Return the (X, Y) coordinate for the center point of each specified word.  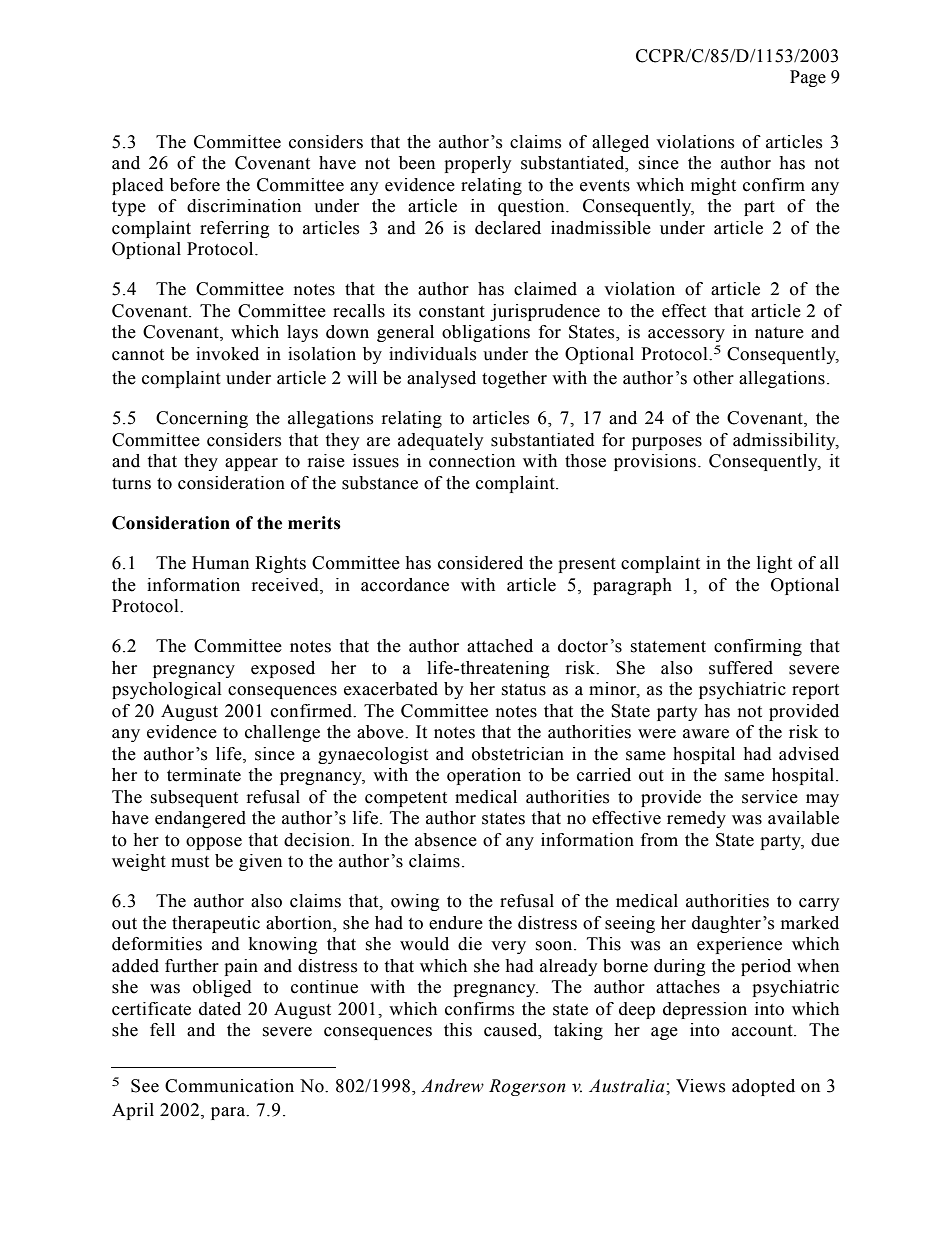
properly (478, 164)
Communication (229, 1086)
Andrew (452, 1086)
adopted (763, 1087)
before (195, 185)
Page (808, 78)
